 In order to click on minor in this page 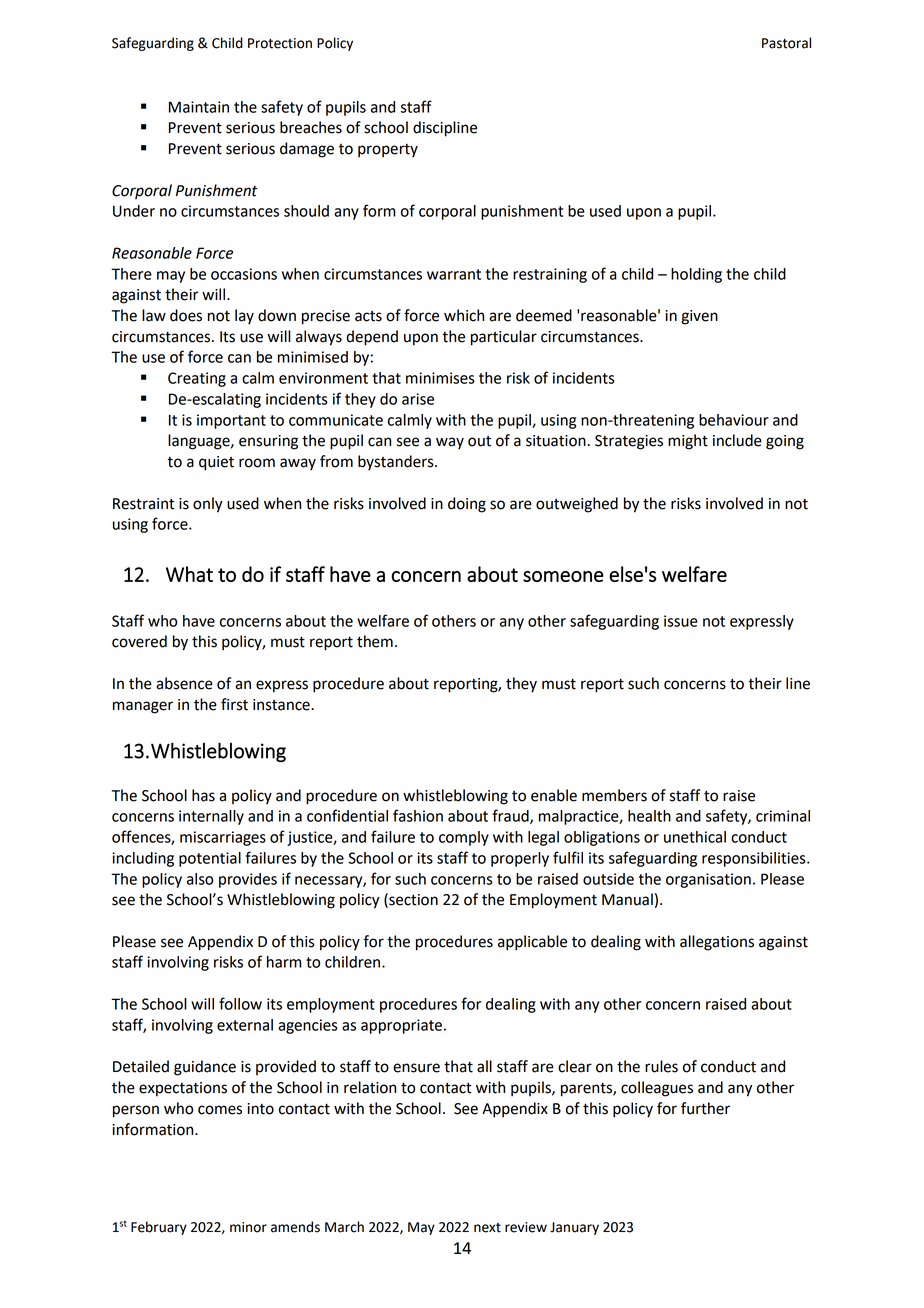, I will do `click(248, 1227)`.
